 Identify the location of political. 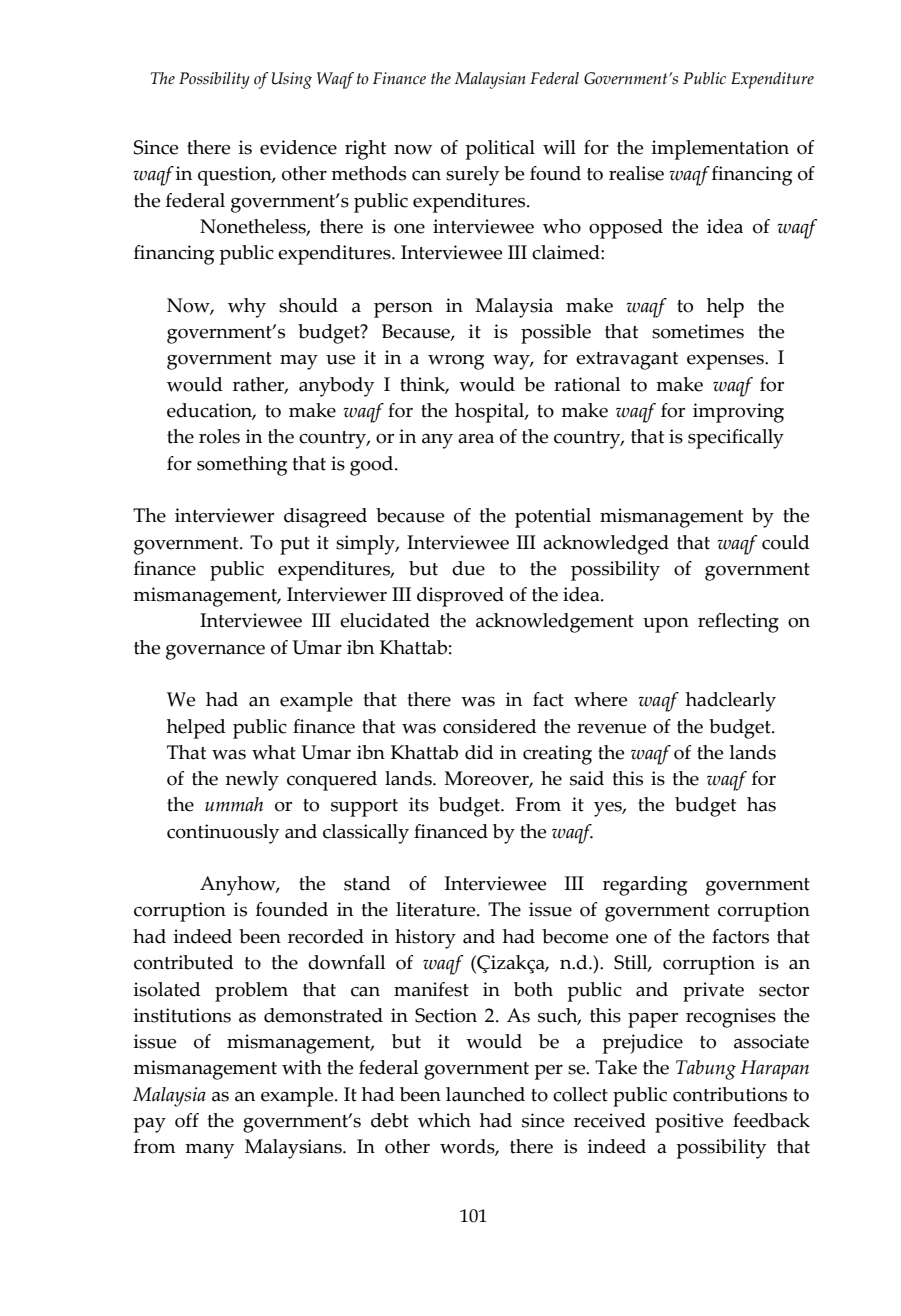
(500, 150).
